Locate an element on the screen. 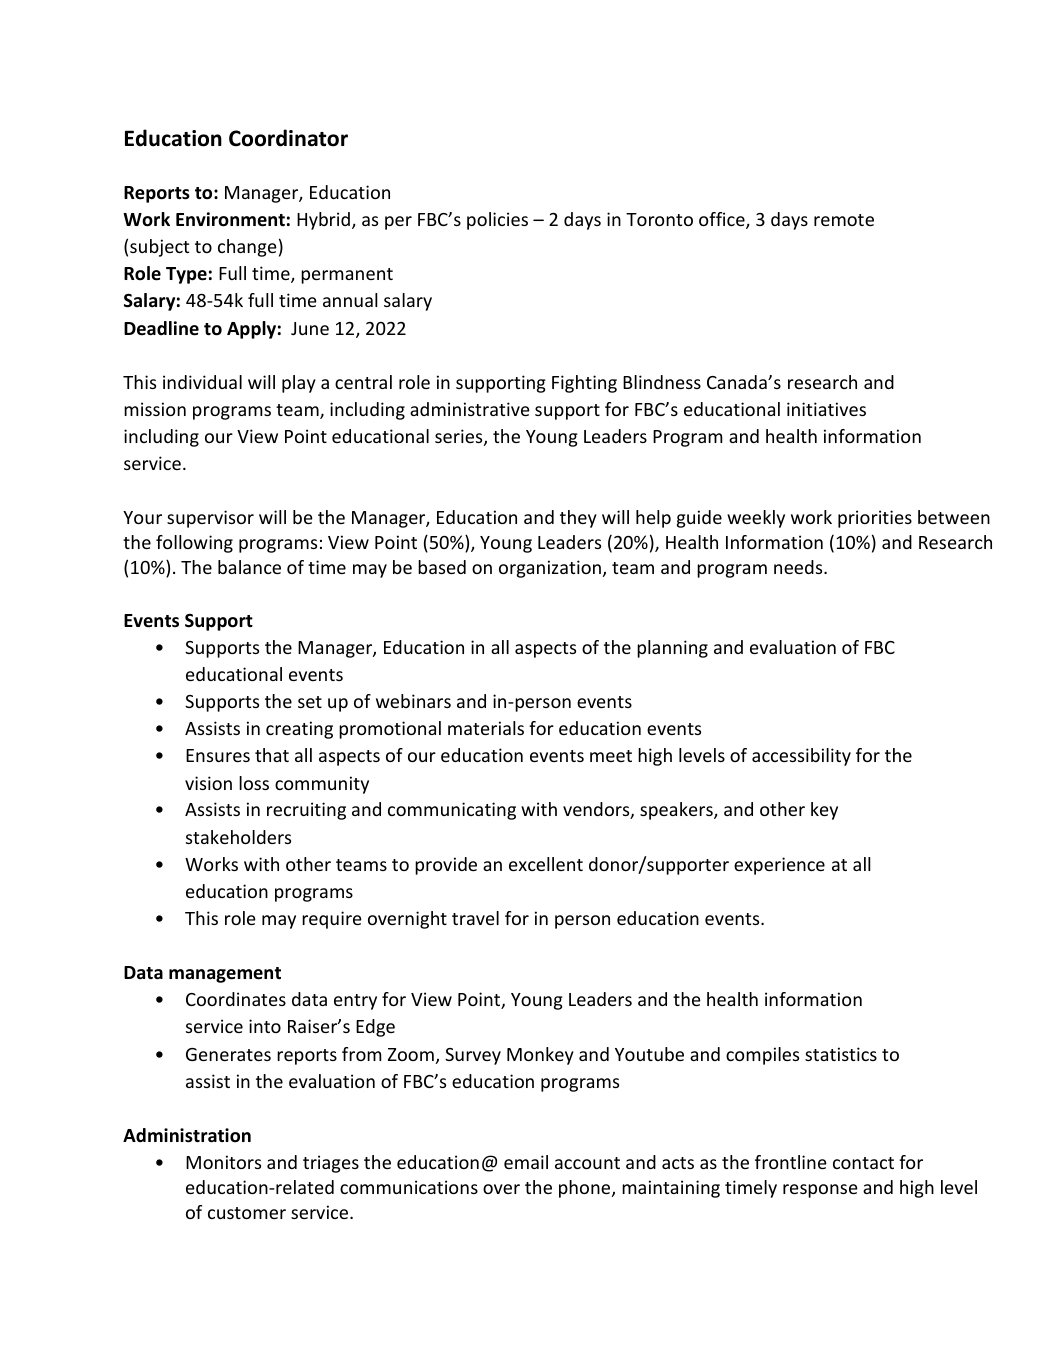  experience is located at coordinates (779, 866).
